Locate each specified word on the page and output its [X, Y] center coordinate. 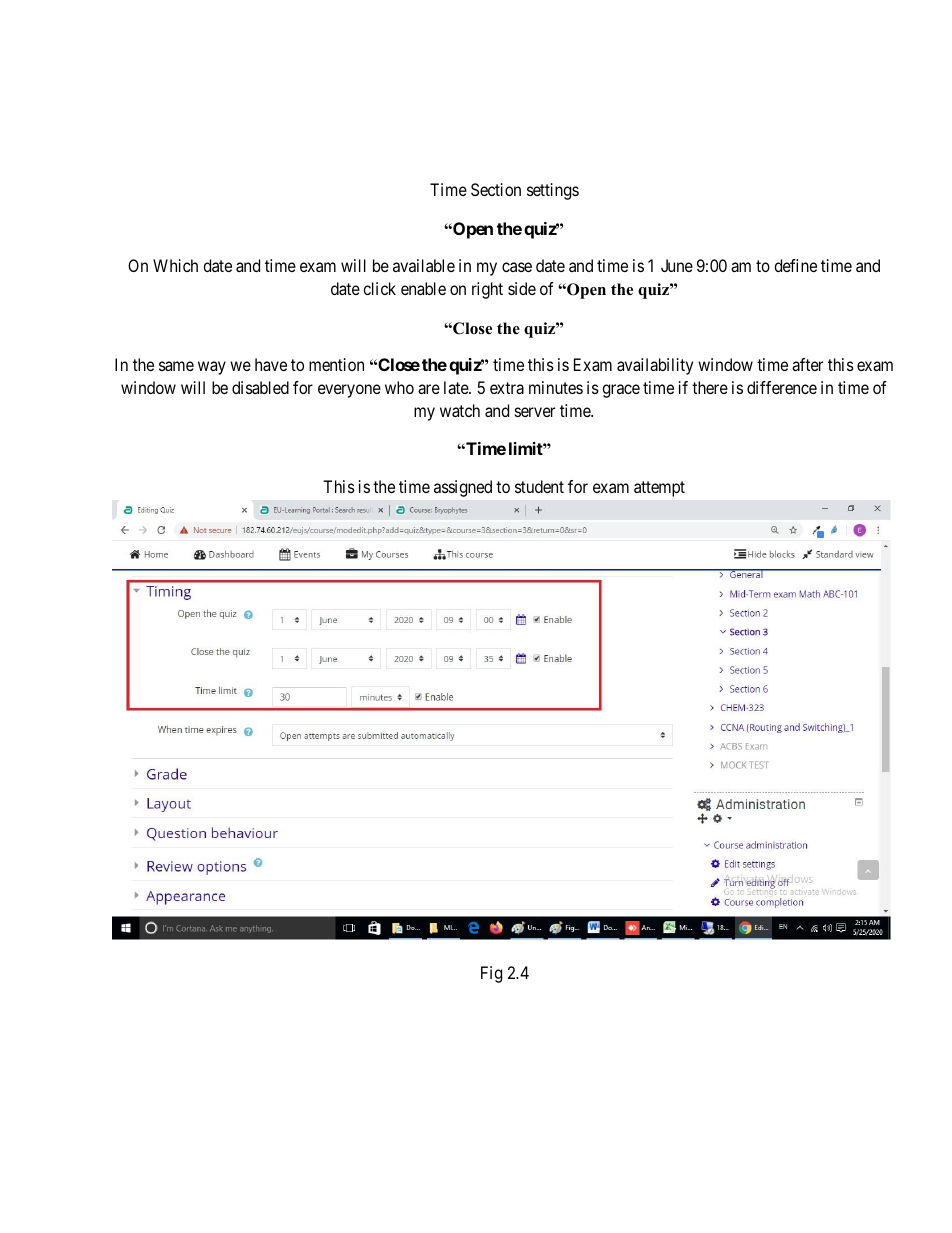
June [677, 265]
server [535, 412]
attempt [659, 489]
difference [782, 387]
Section [496, 189]
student [539, 486]
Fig [491, 974]
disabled [260, 387]
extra [507, 388]
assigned [463, 488]
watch [460, 410]
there [710, 387]
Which [175, 265]
